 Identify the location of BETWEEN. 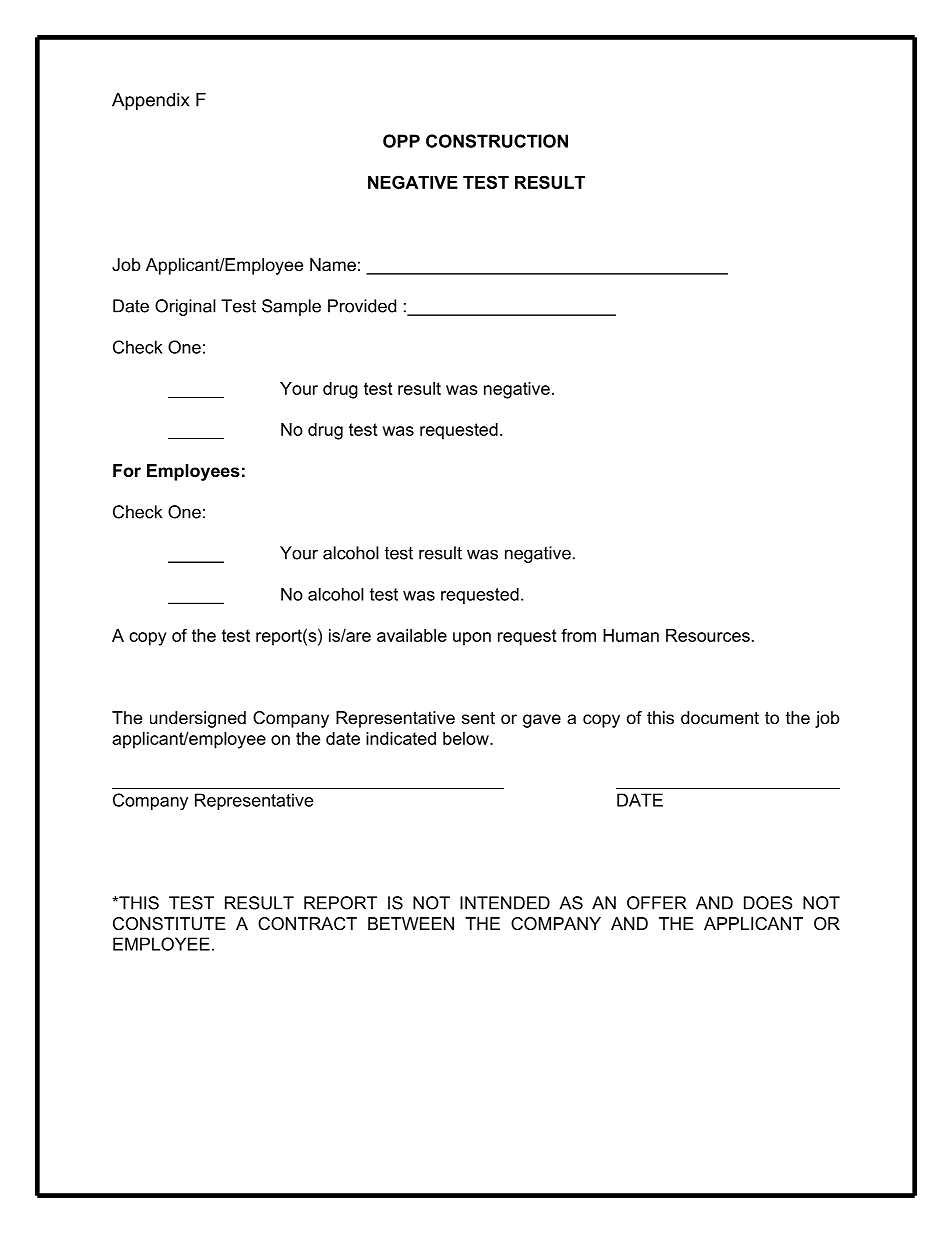
(411, 923).
